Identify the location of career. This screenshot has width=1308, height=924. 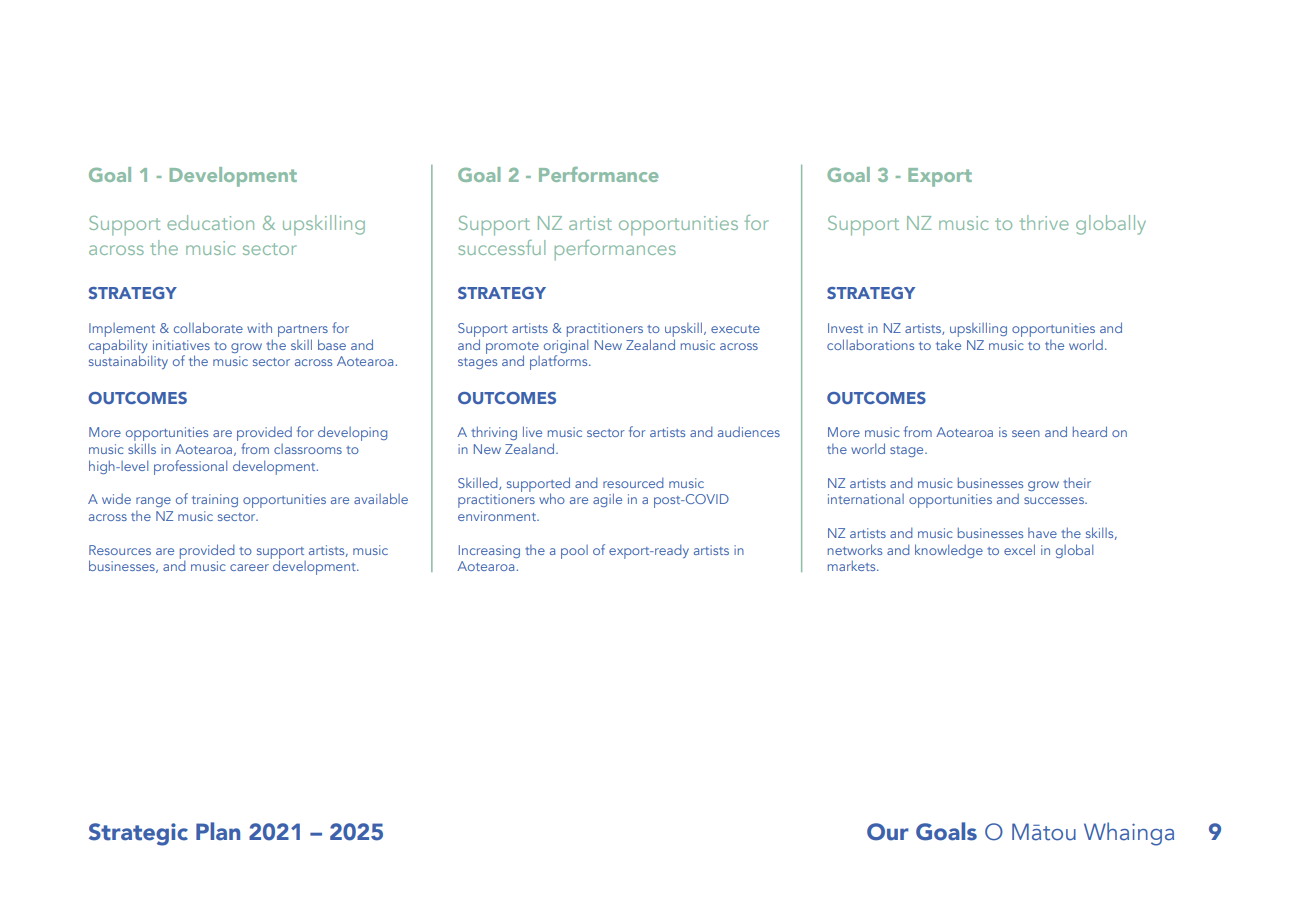
(249, 567).
